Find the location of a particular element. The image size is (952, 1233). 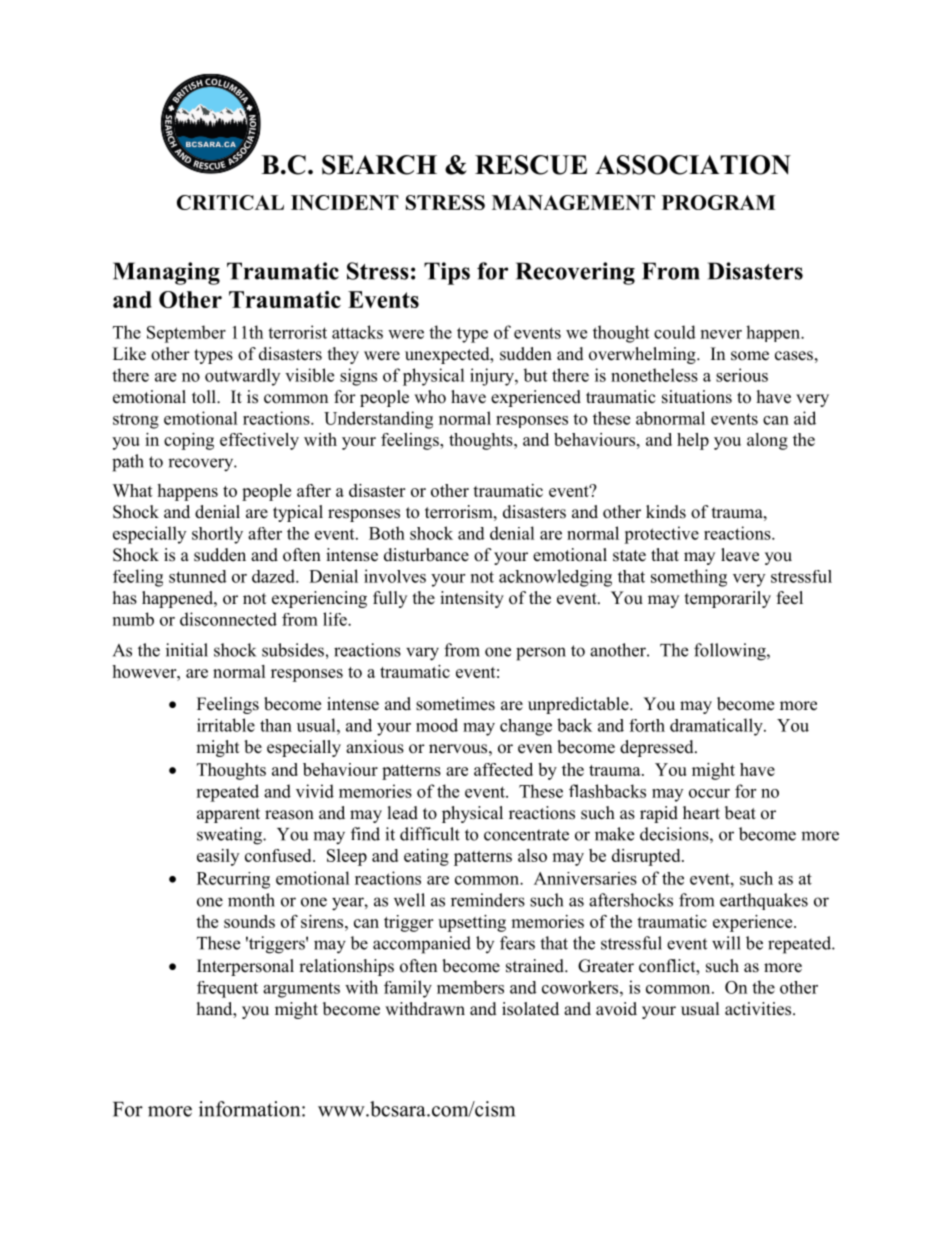

toll is located at coordinates (205, 397).
